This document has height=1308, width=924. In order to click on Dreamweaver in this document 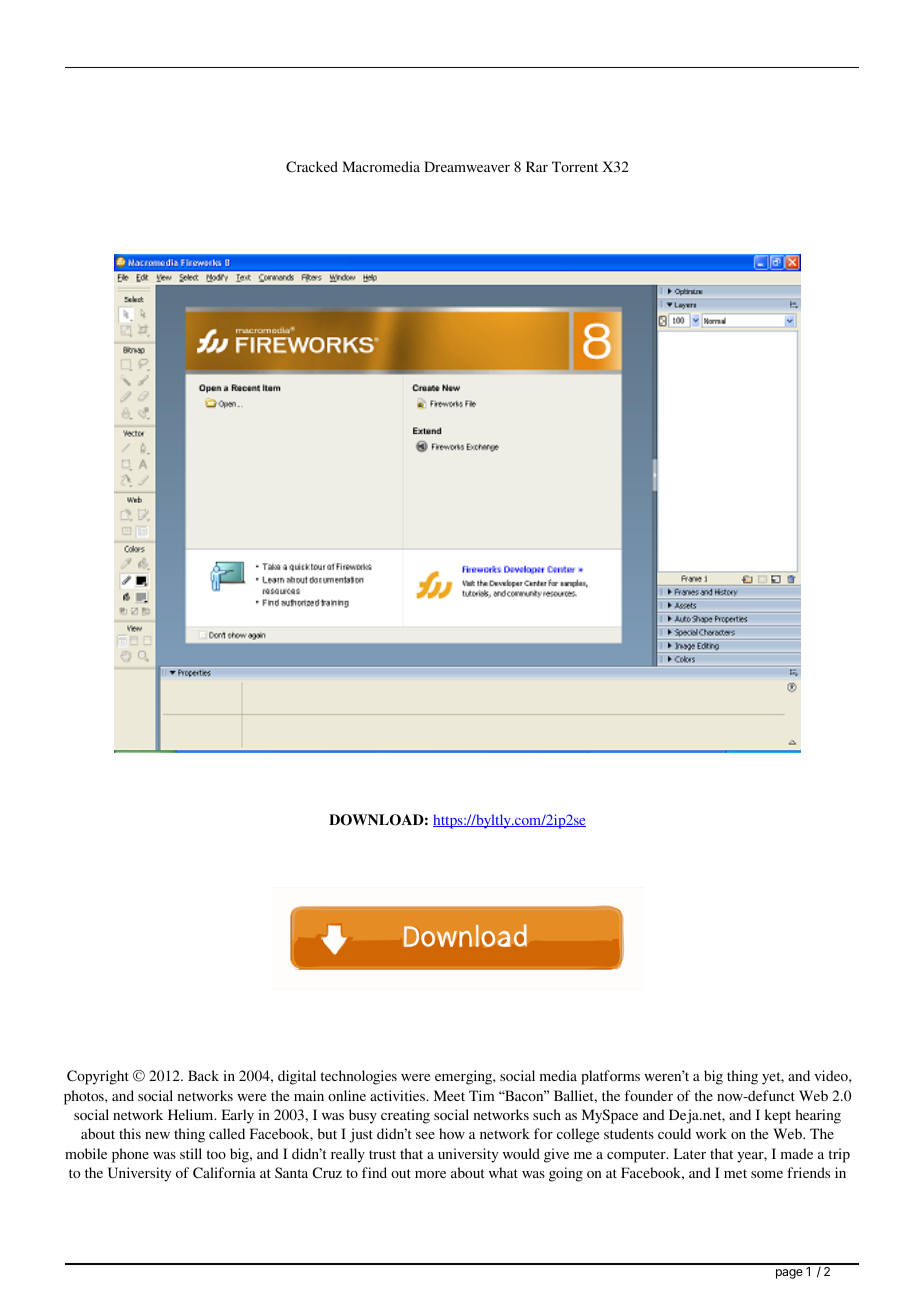, I will do `click(467, 166)`.
